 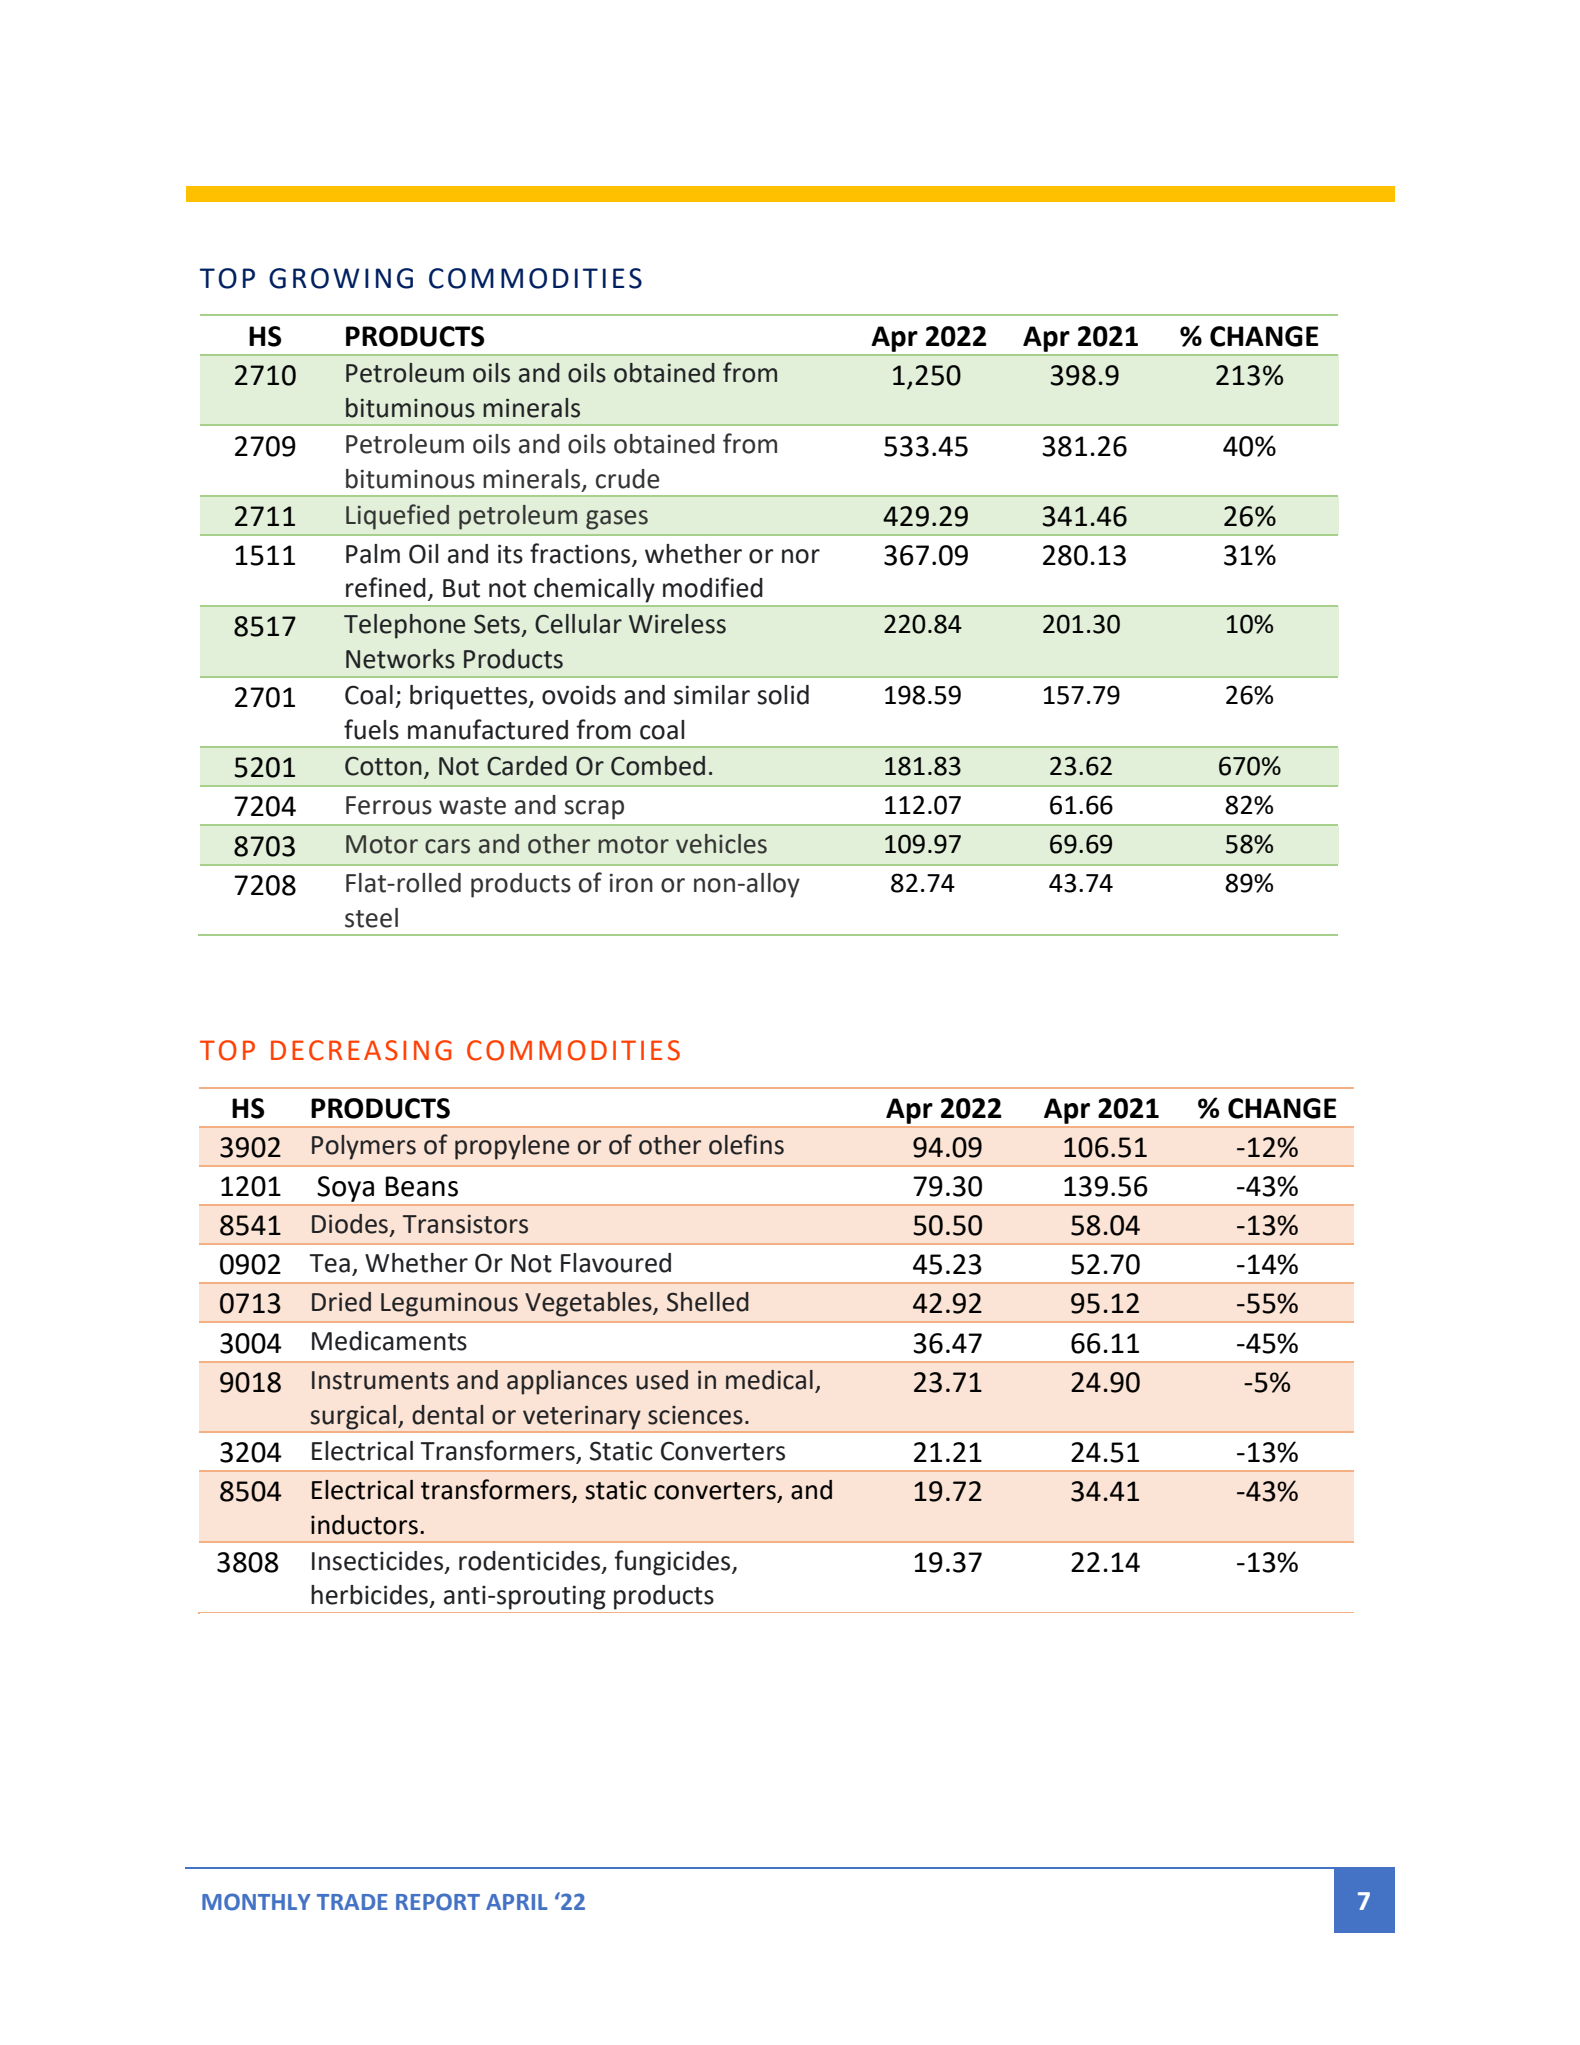 I want to click on nor, so click(x=801, y=556).
